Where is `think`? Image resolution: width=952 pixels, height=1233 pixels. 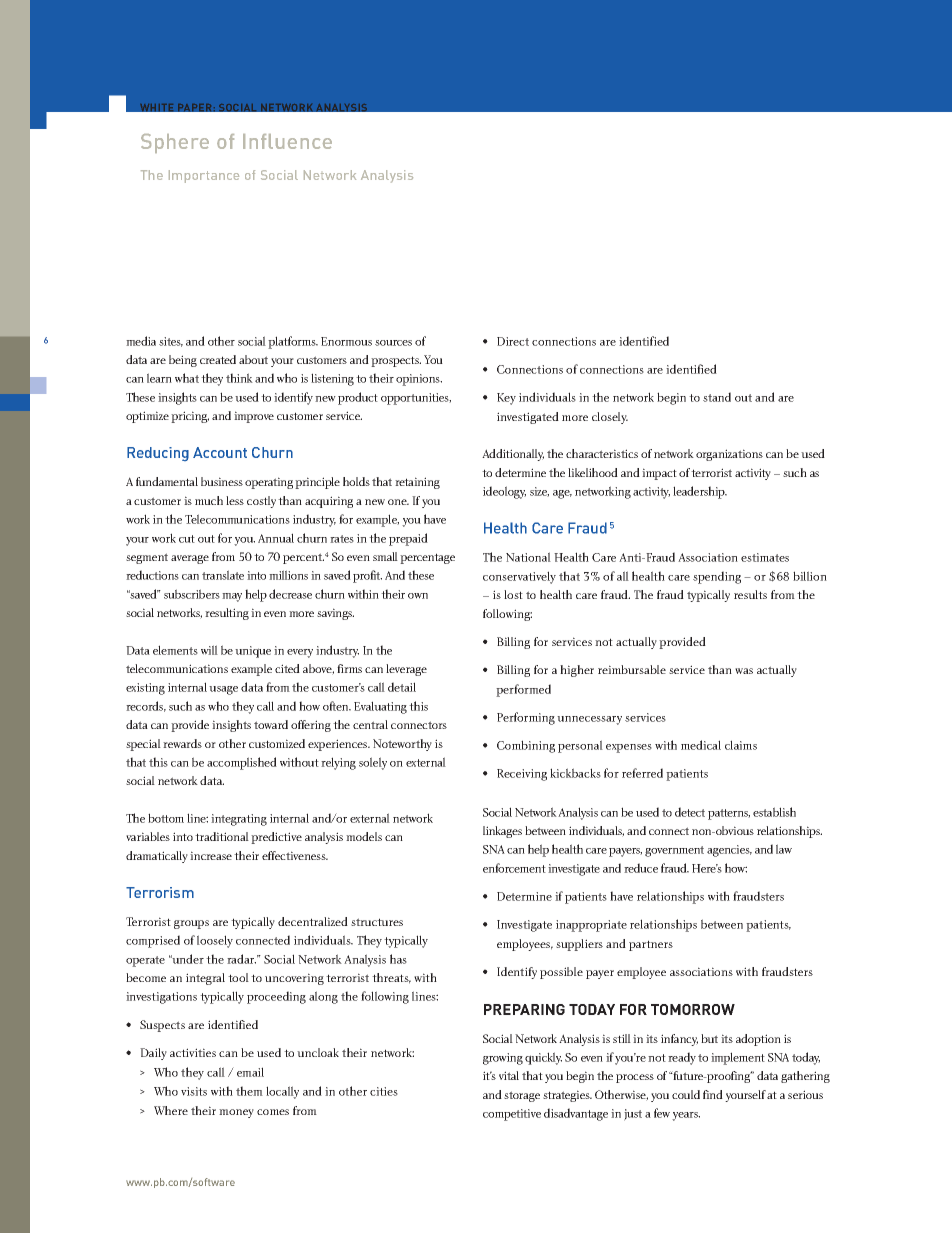
think is located at coordinates (239, 378).
